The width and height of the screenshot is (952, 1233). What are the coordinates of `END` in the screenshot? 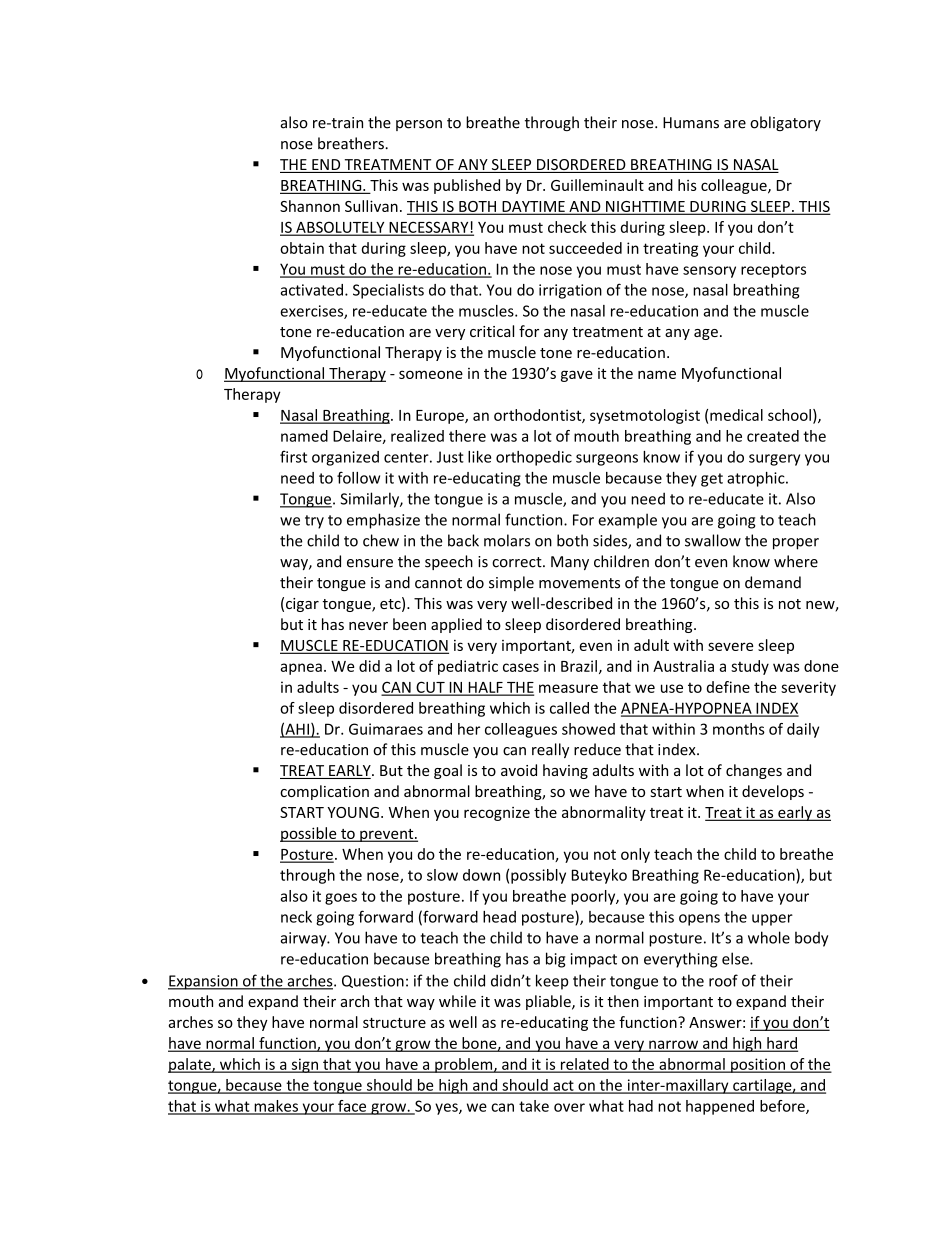 It's located at (326, 166).
